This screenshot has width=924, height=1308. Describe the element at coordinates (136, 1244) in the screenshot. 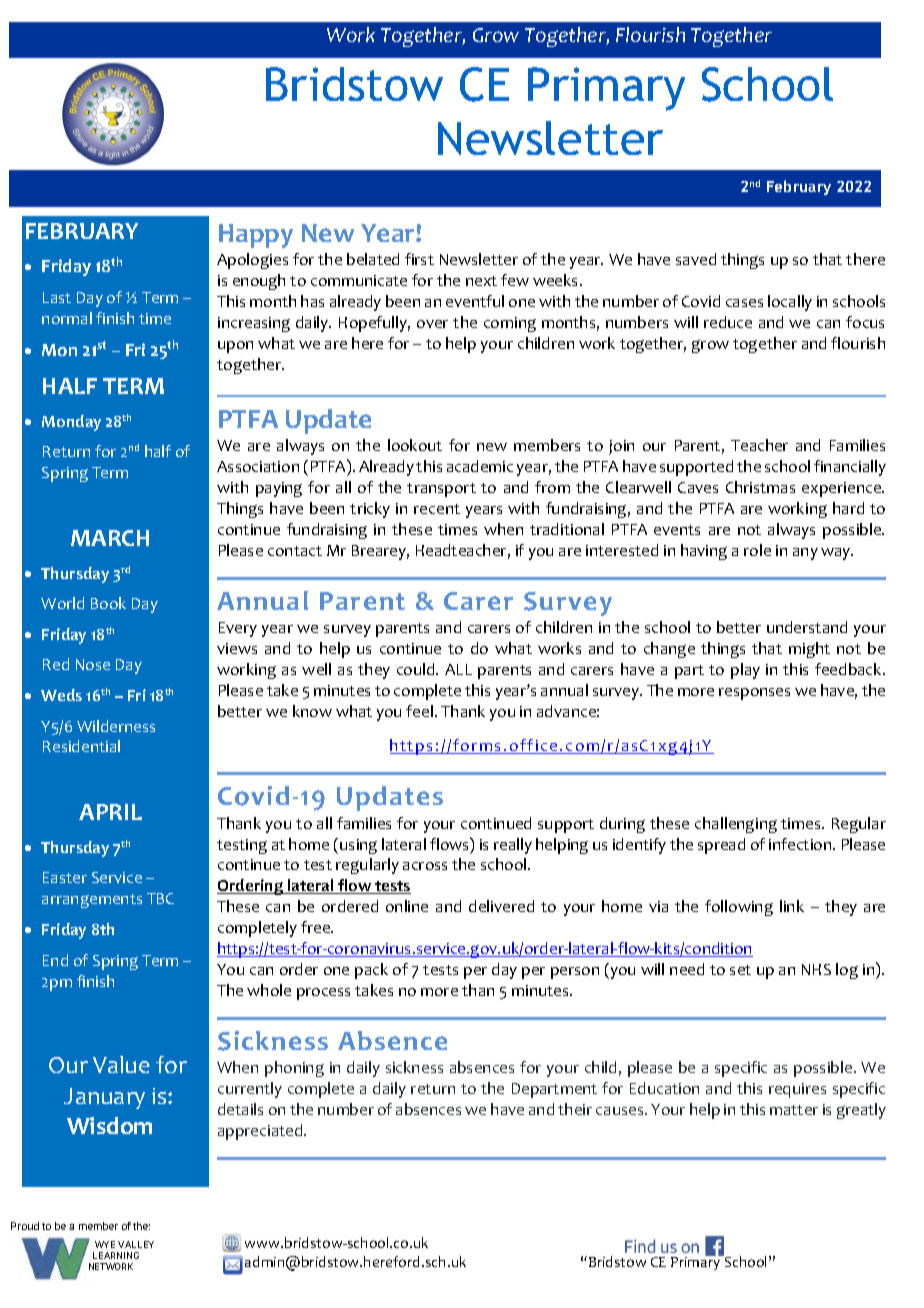

I see `VALLEY` at that location.
